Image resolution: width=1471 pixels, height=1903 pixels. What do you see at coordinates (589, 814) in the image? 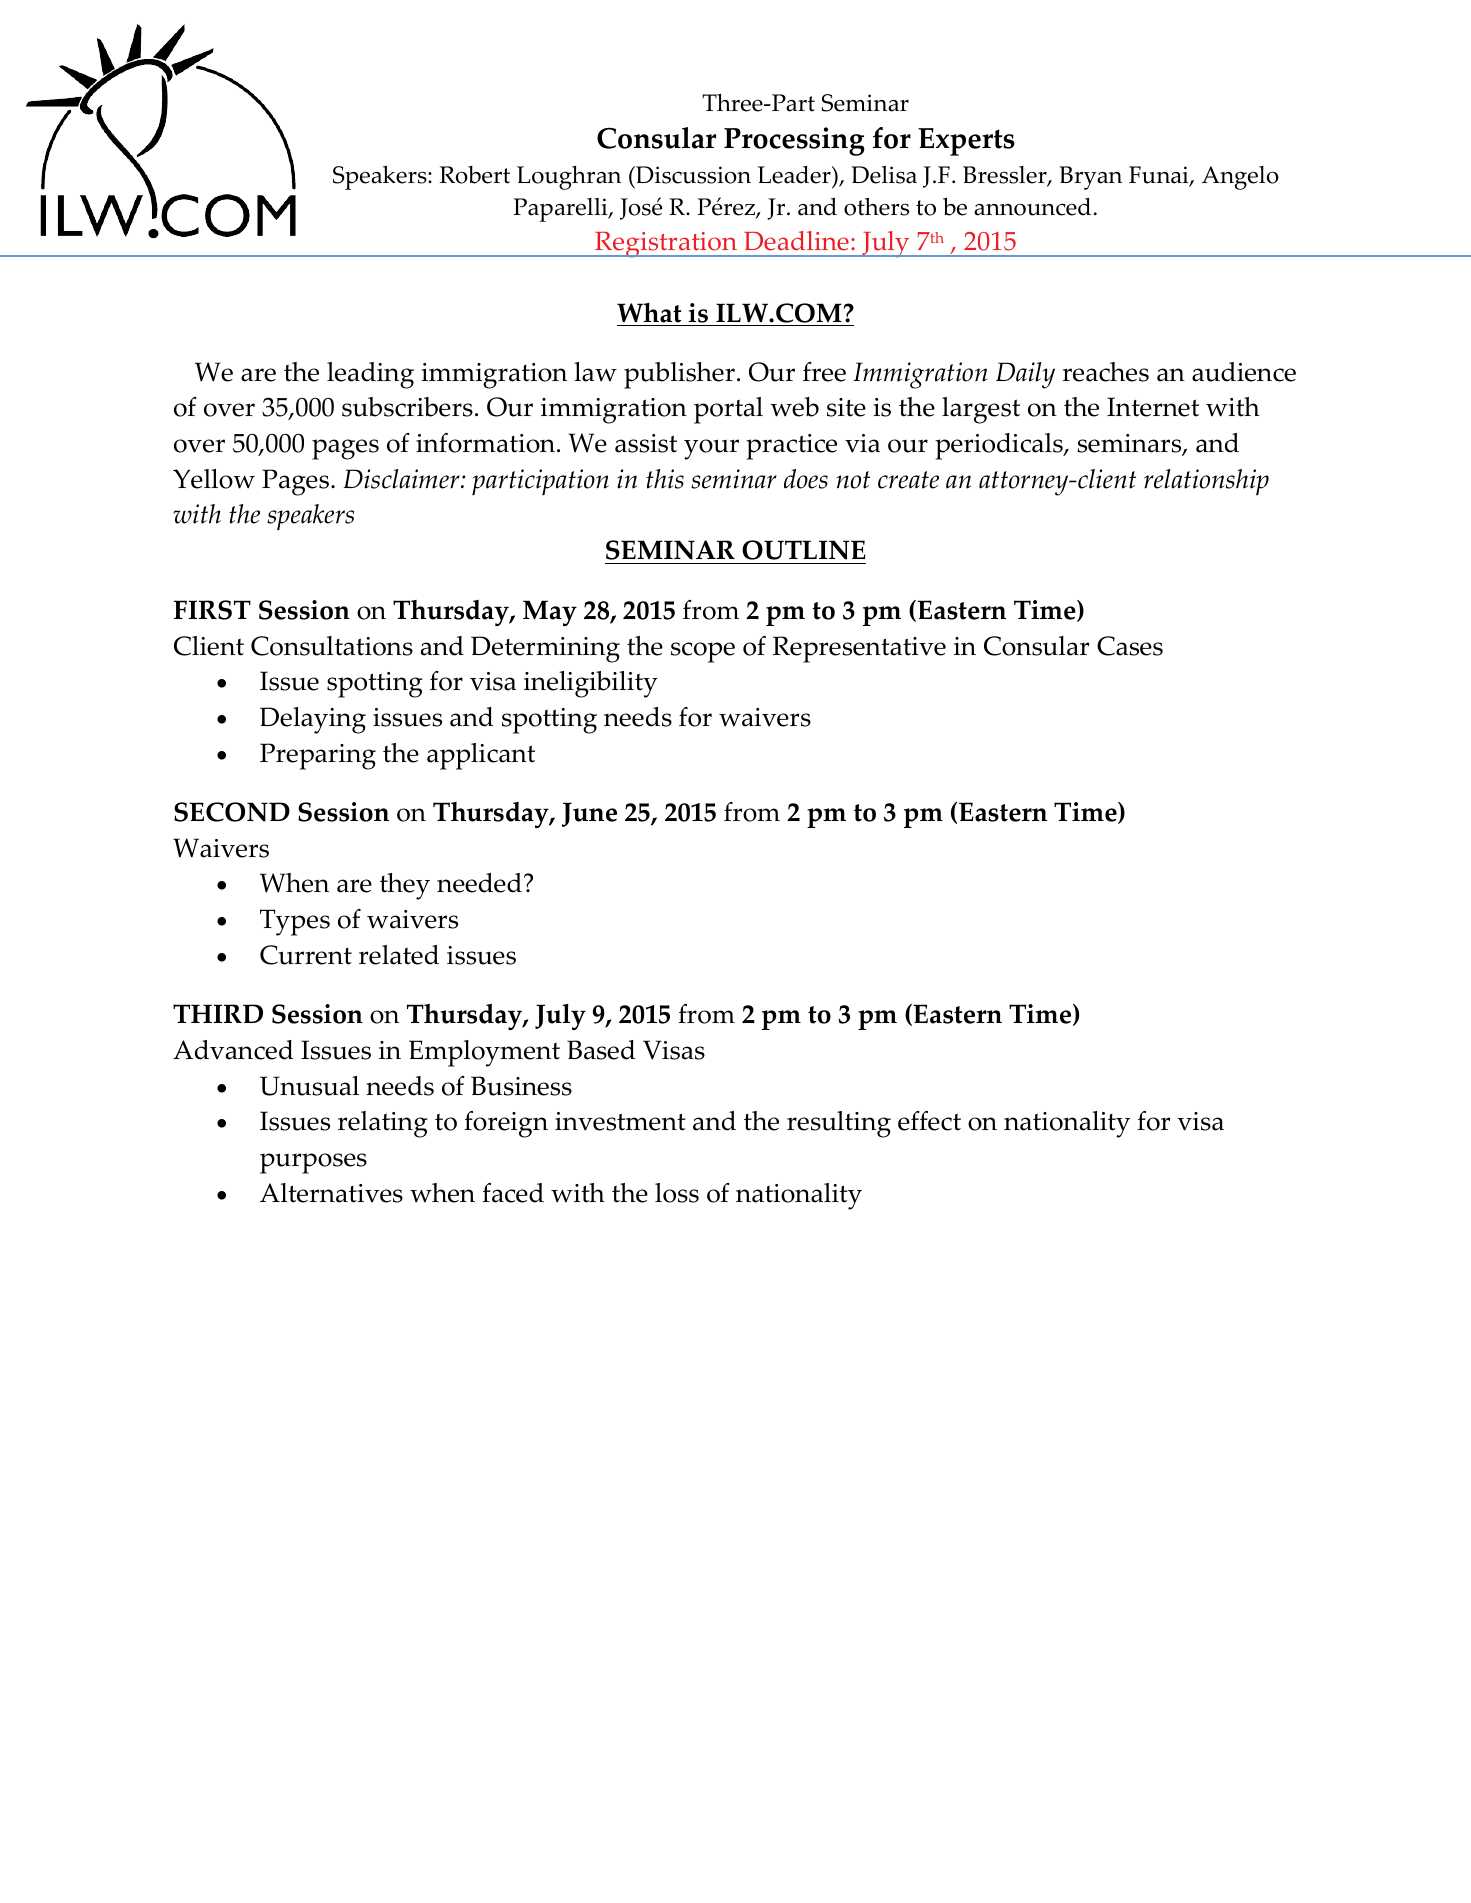
I see `June` at bounding box center [589, 814].
